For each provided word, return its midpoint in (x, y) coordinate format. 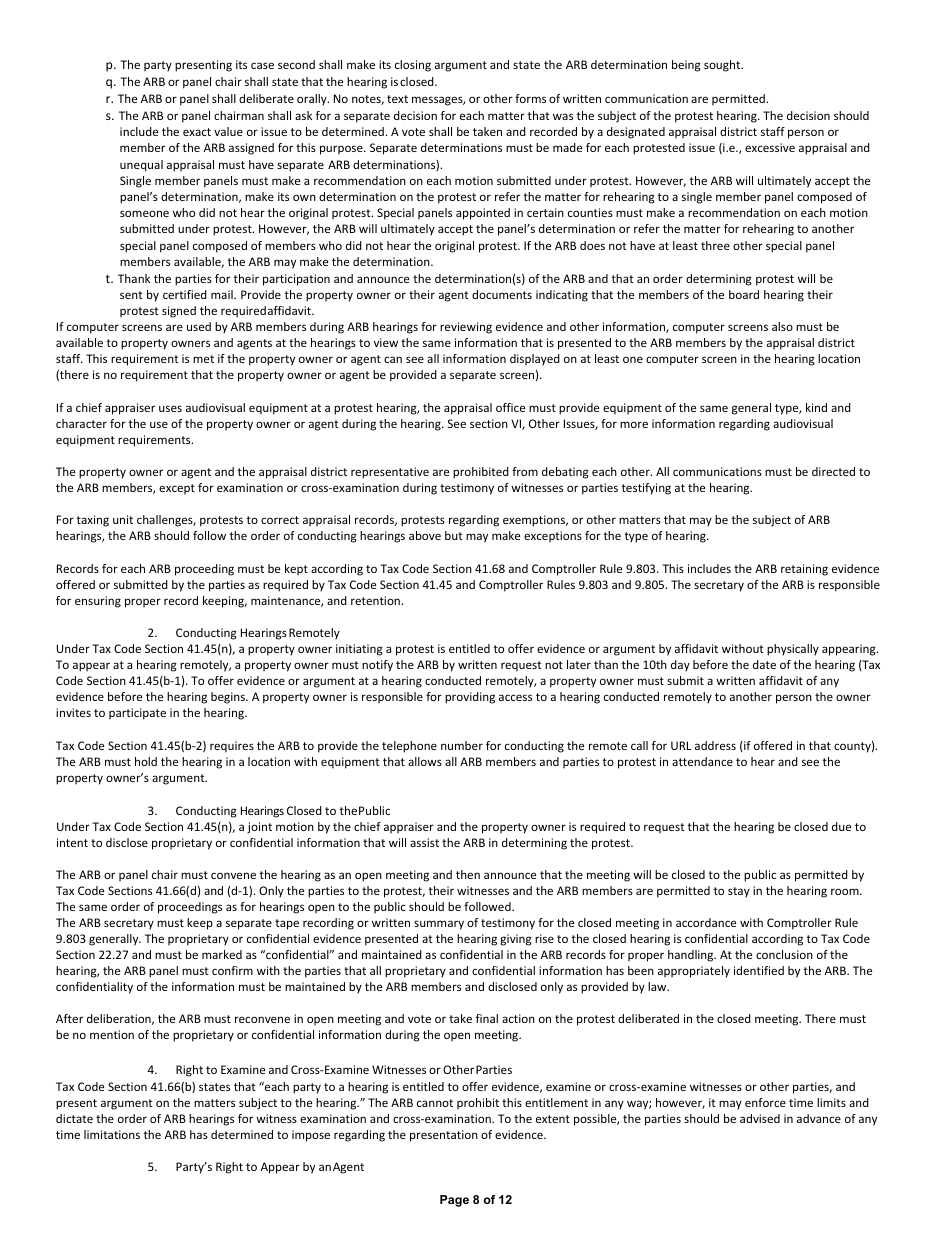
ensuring (98, 602)
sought (723, 66)
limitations (112, 1134)
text (397, 99)
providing (470, 698)
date (764, 664)
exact (197, 132)
